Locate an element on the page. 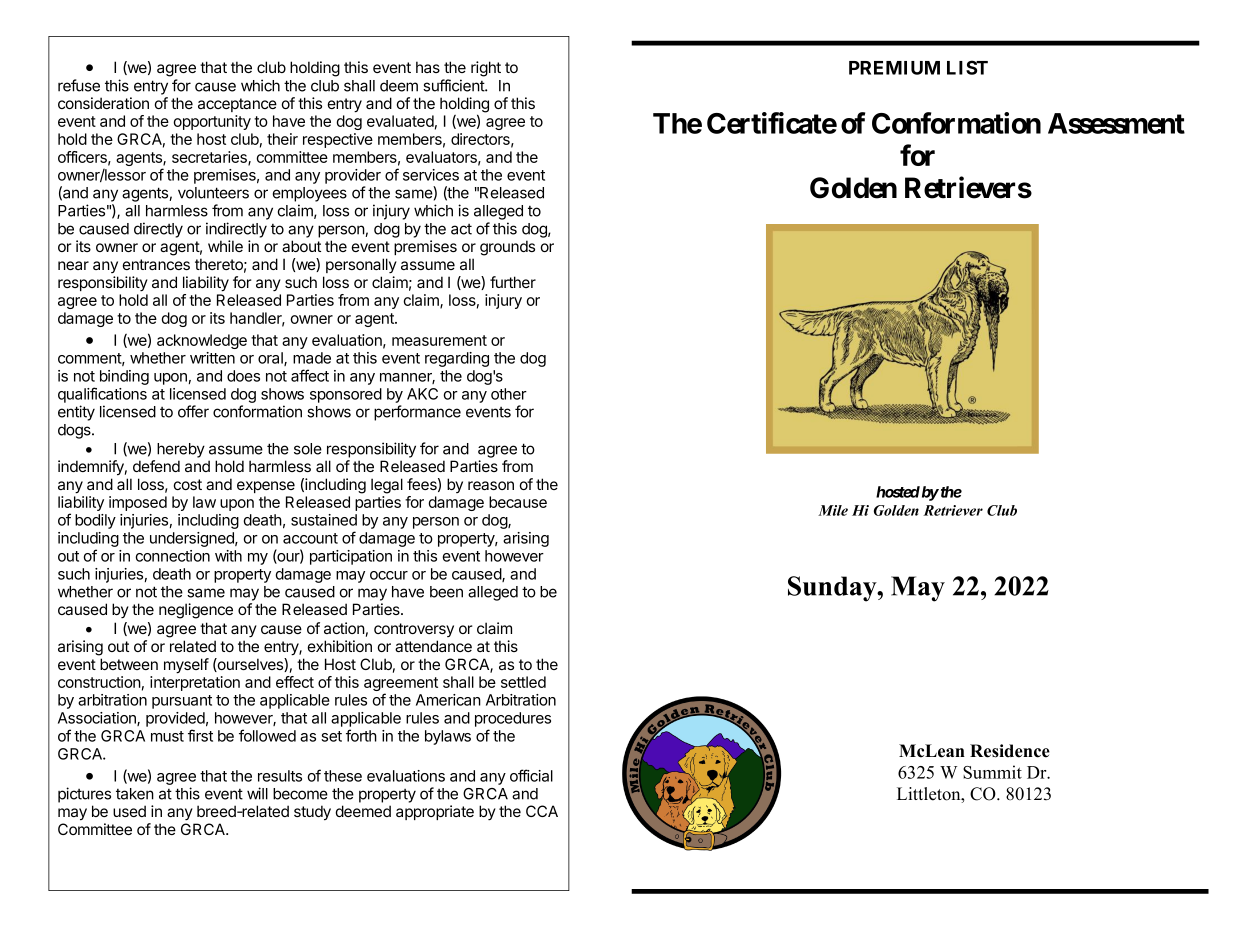  will is located at coordinates (257, 793).
